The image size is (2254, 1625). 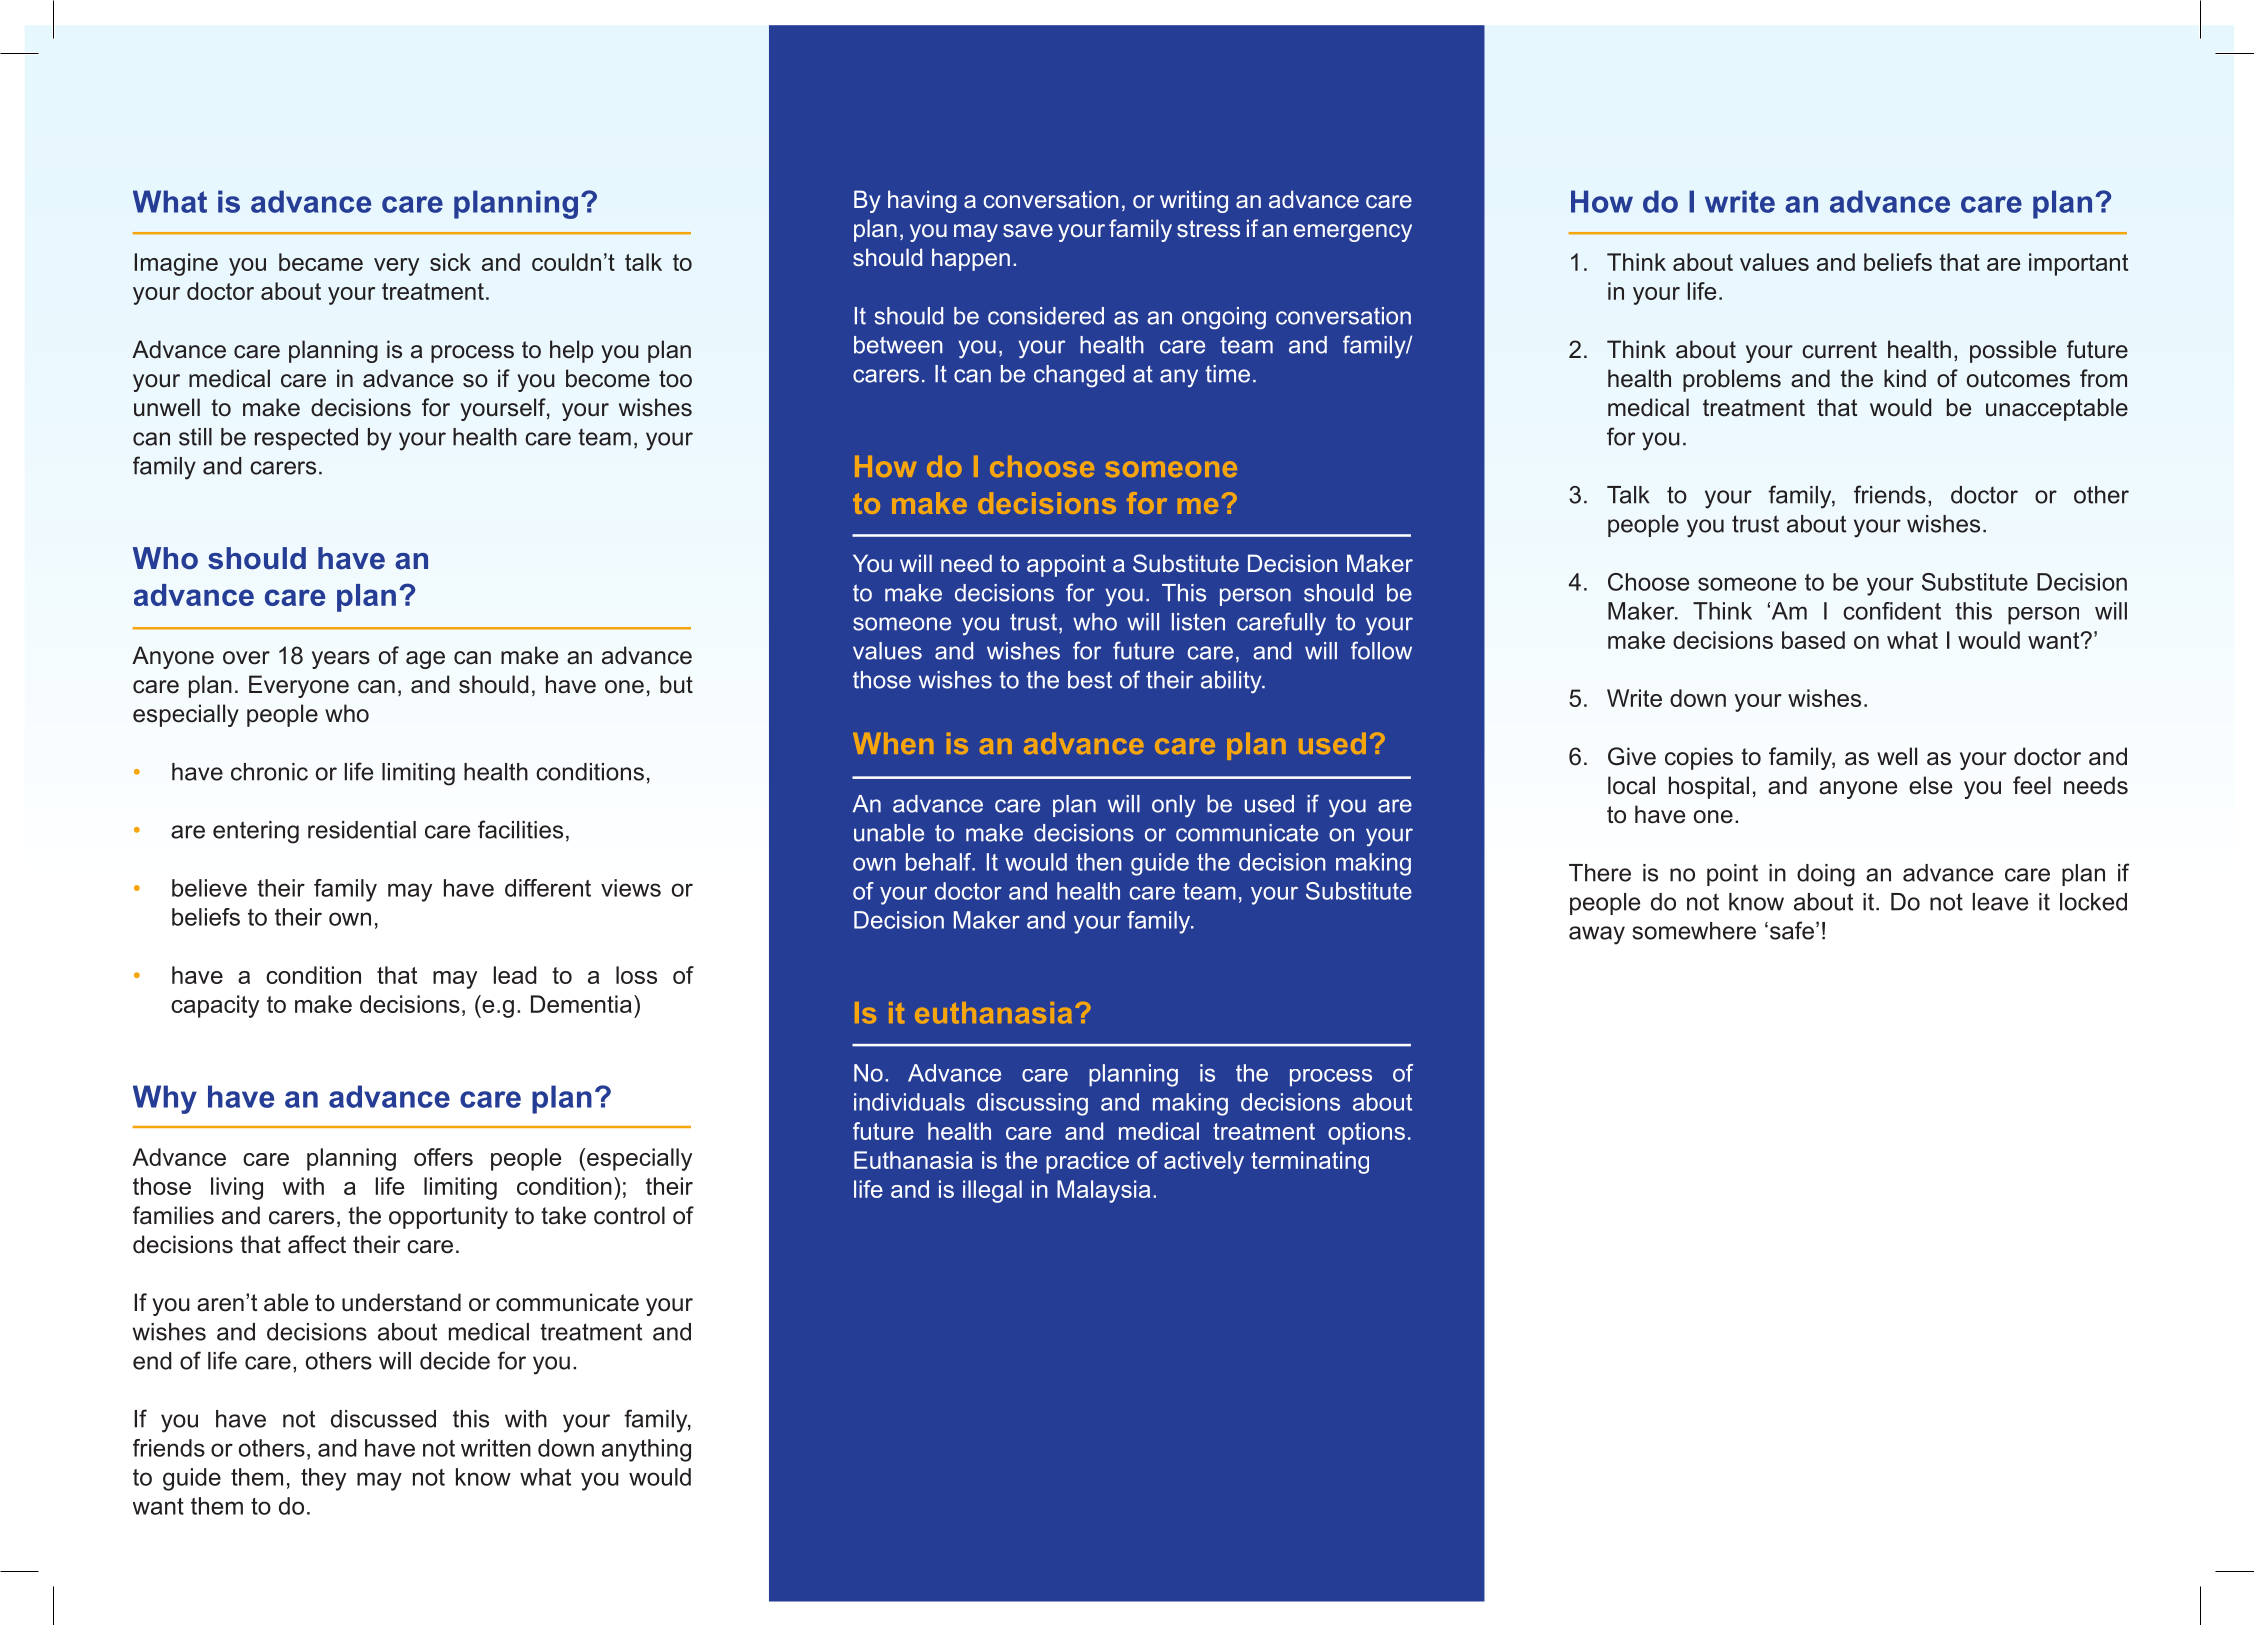 What do you see at coordinates (1826, 875) in the page?
I see `doing` at bounding box center [1826, 875].
